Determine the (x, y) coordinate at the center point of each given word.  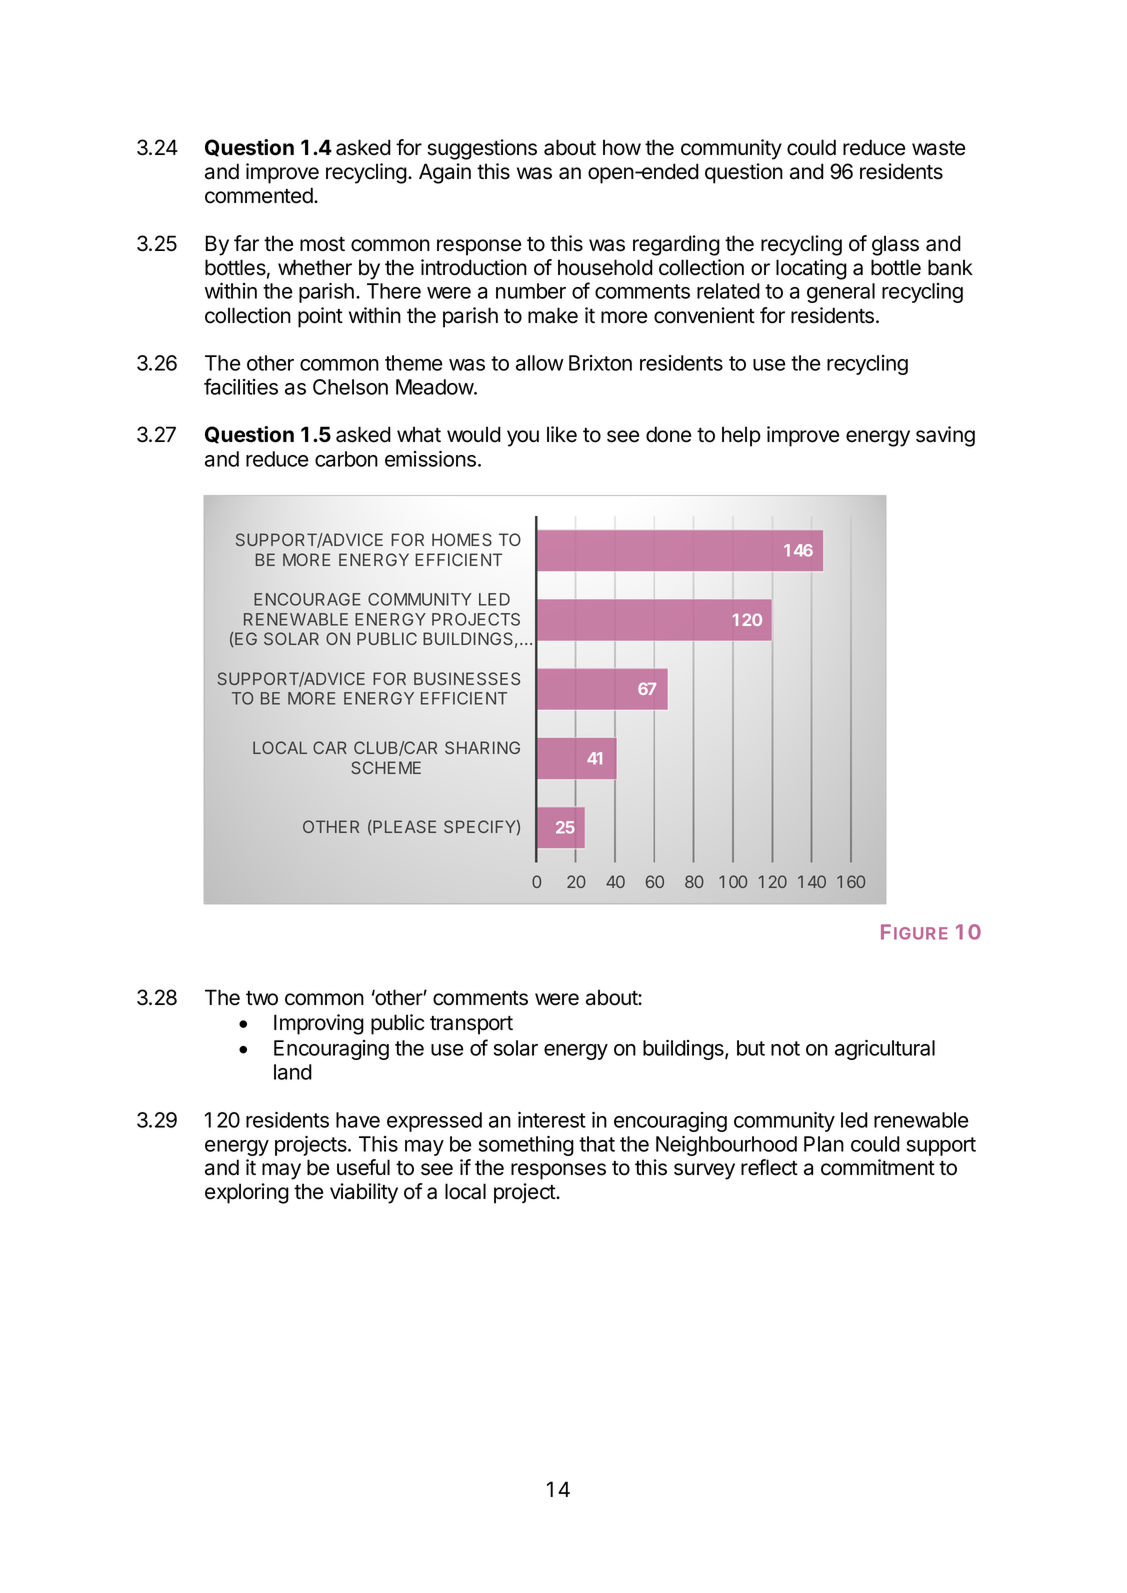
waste (938, 148)
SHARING (482, 747)
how (622, 147)
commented (260, 195)
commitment (878, 1167)
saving (945, 436)
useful (363, 1167)
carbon (346, 459)
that (597, 1144)
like (562, 434)
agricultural (885, 1050)
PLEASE (403, 827)
